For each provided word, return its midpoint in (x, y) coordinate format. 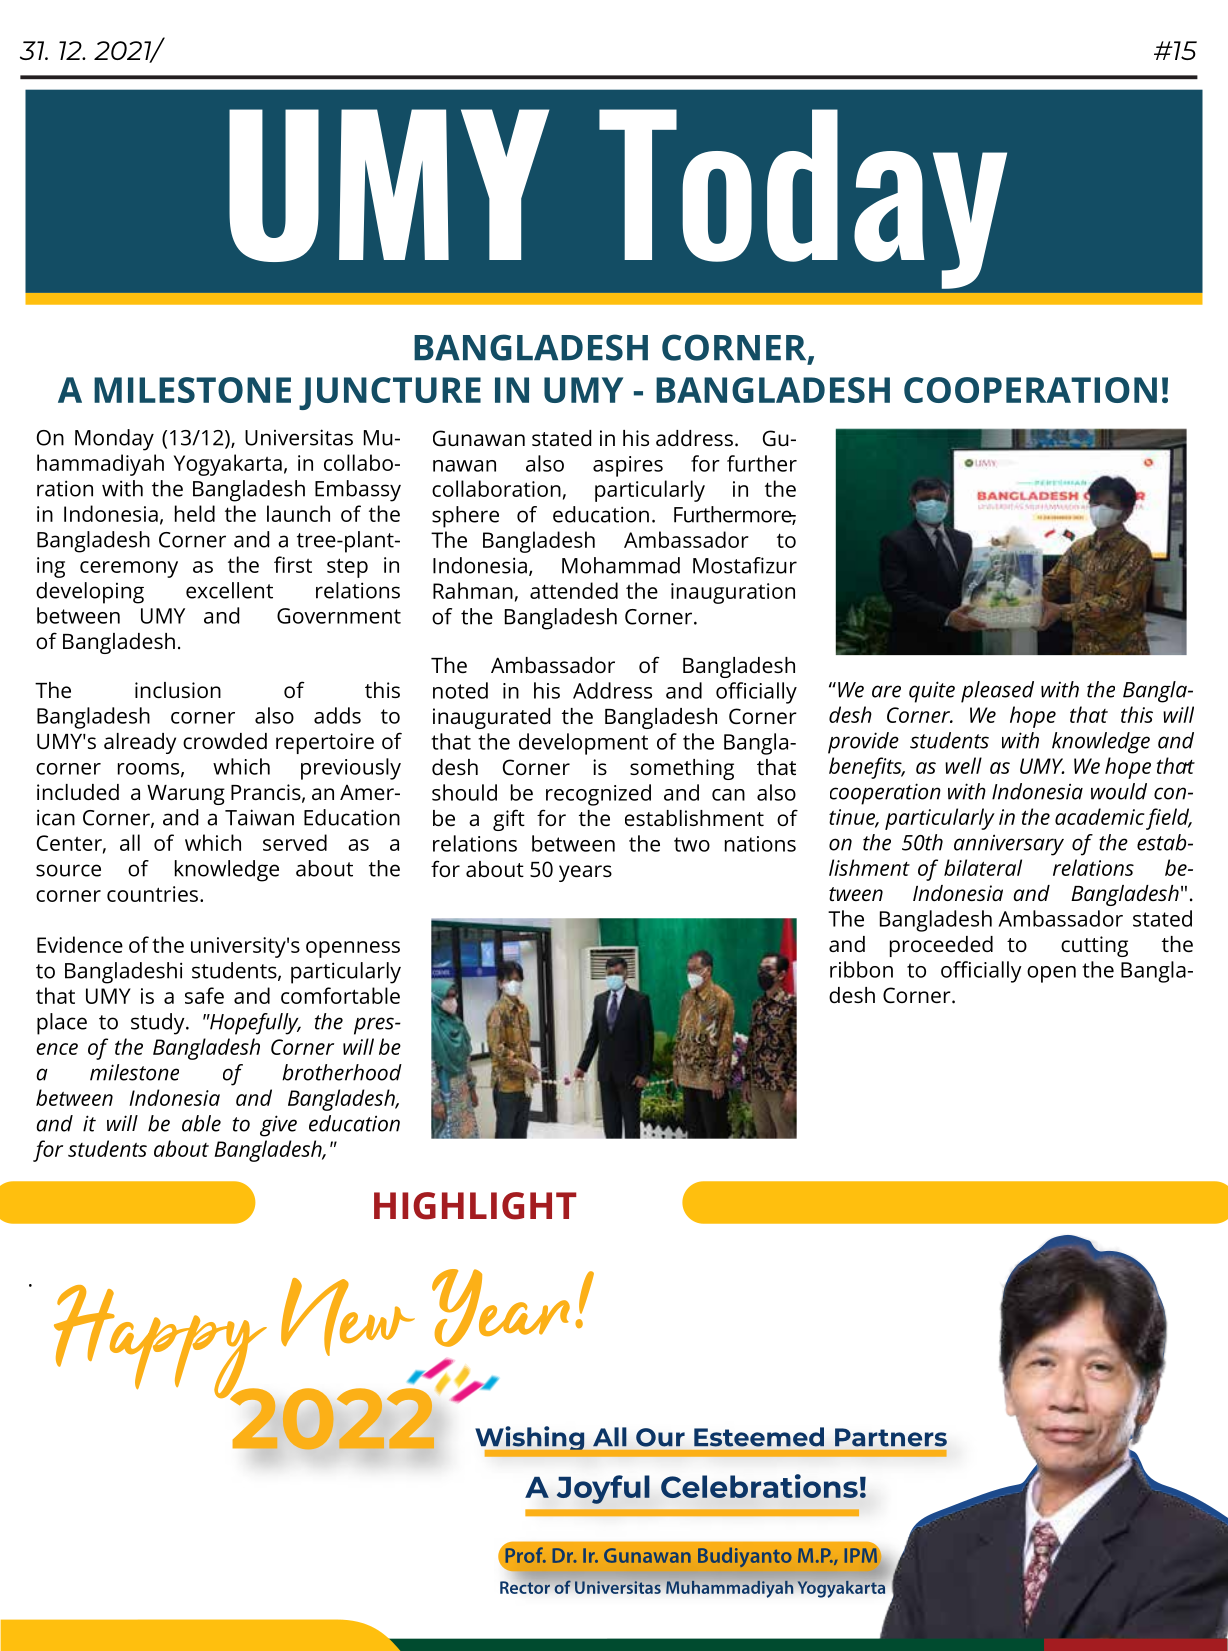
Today (803, 199)
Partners (891, 1437)
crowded (225, 741)
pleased (997, 692)
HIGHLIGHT (475, 1206)
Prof (525, 1555)
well (963, 765)
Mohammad (621, 565)
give (278, 1126)
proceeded (941, 946)
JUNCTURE (390, 393)
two (692, 844)
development (583, 744)
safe (204, 995)
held (195, 513)
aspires (628, 466)
